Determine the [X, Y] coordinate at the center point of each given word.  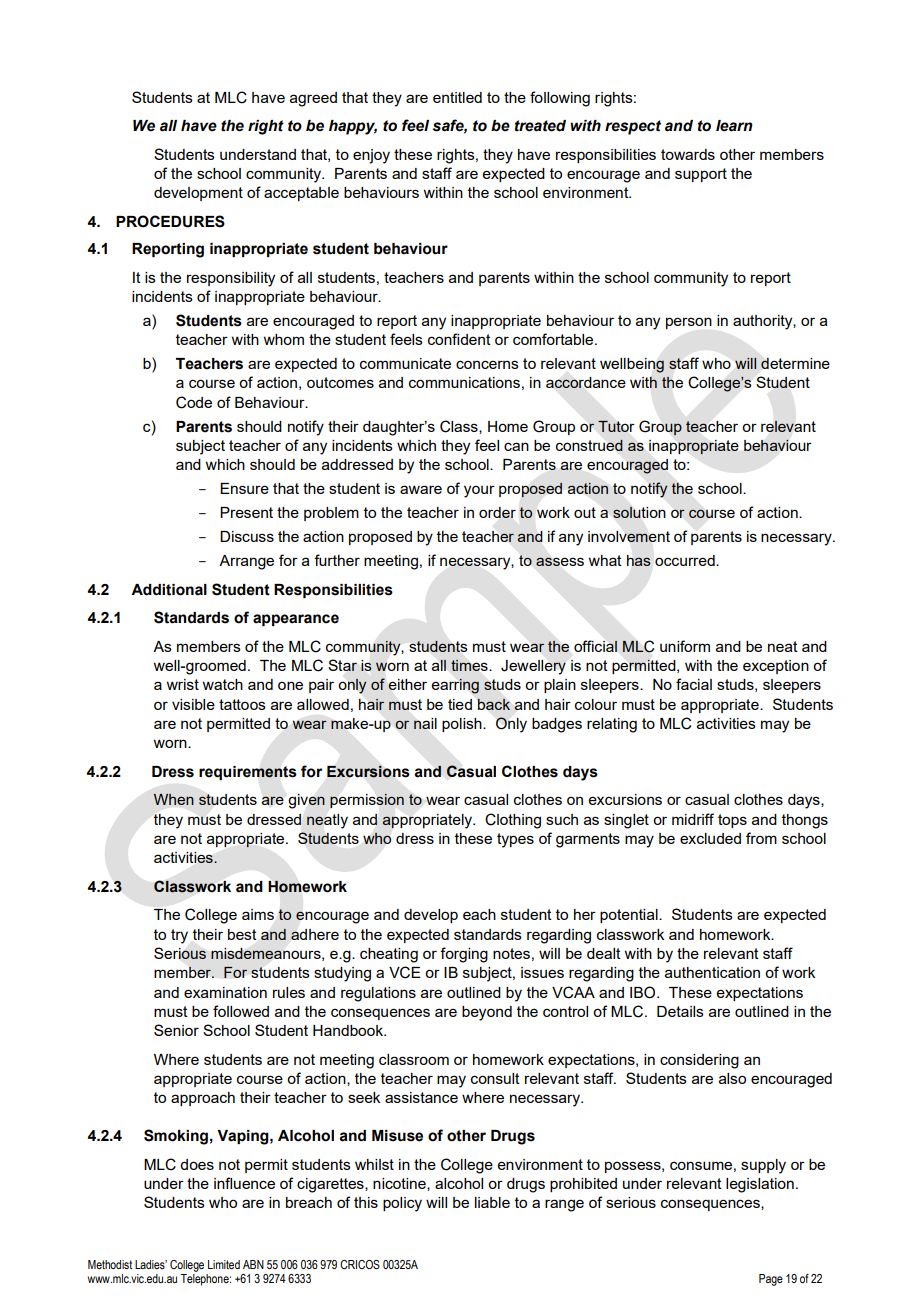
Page [771, 1280]
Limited [224, 1264]
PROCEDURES [170, 221]
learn [734, 126]
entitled [457, 97]
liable [492, 1202]
